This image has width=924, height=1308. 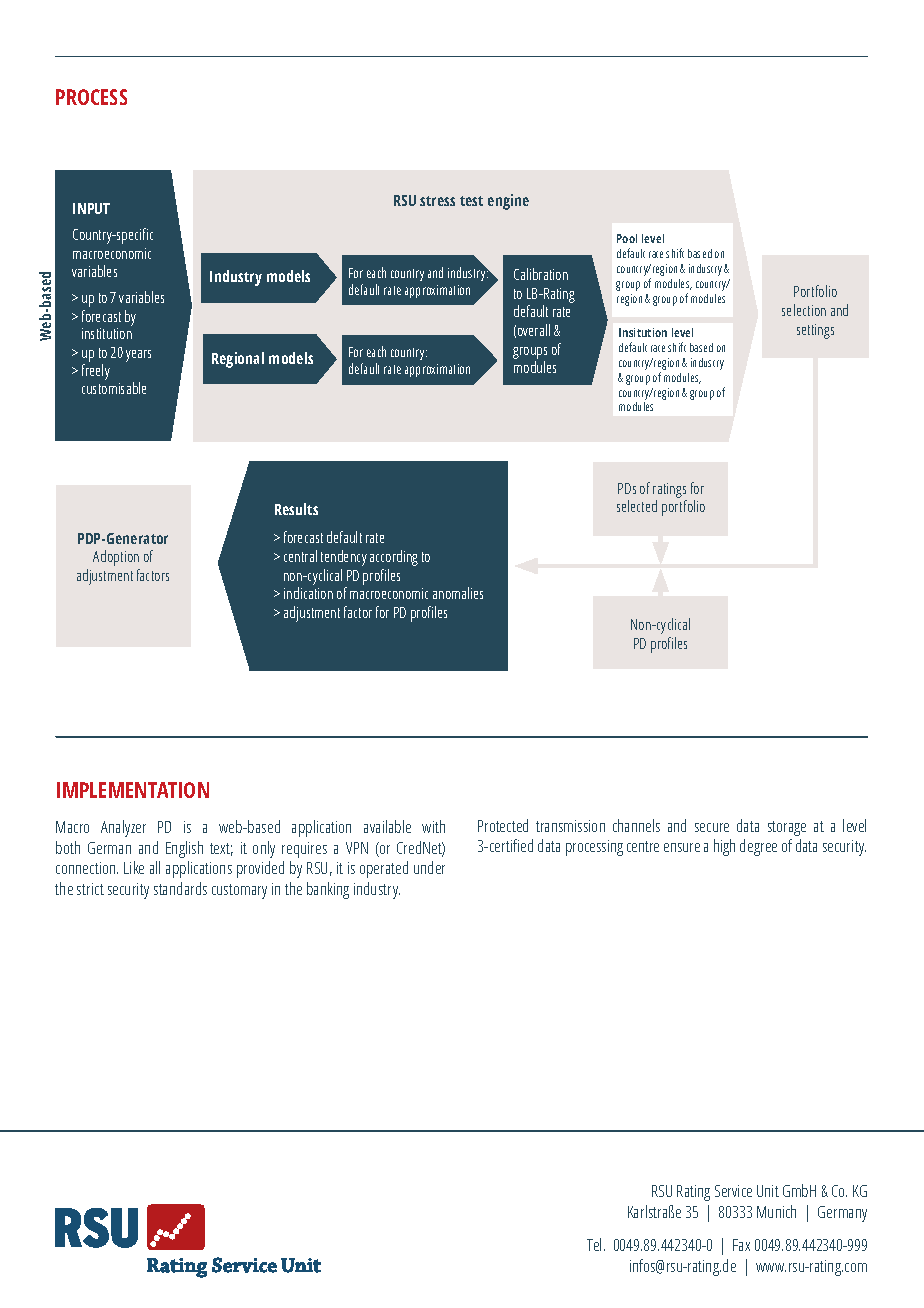 What do you see at coordinates (180, 888) in the image?
I see `standards` at bounding box center [180, 888].
